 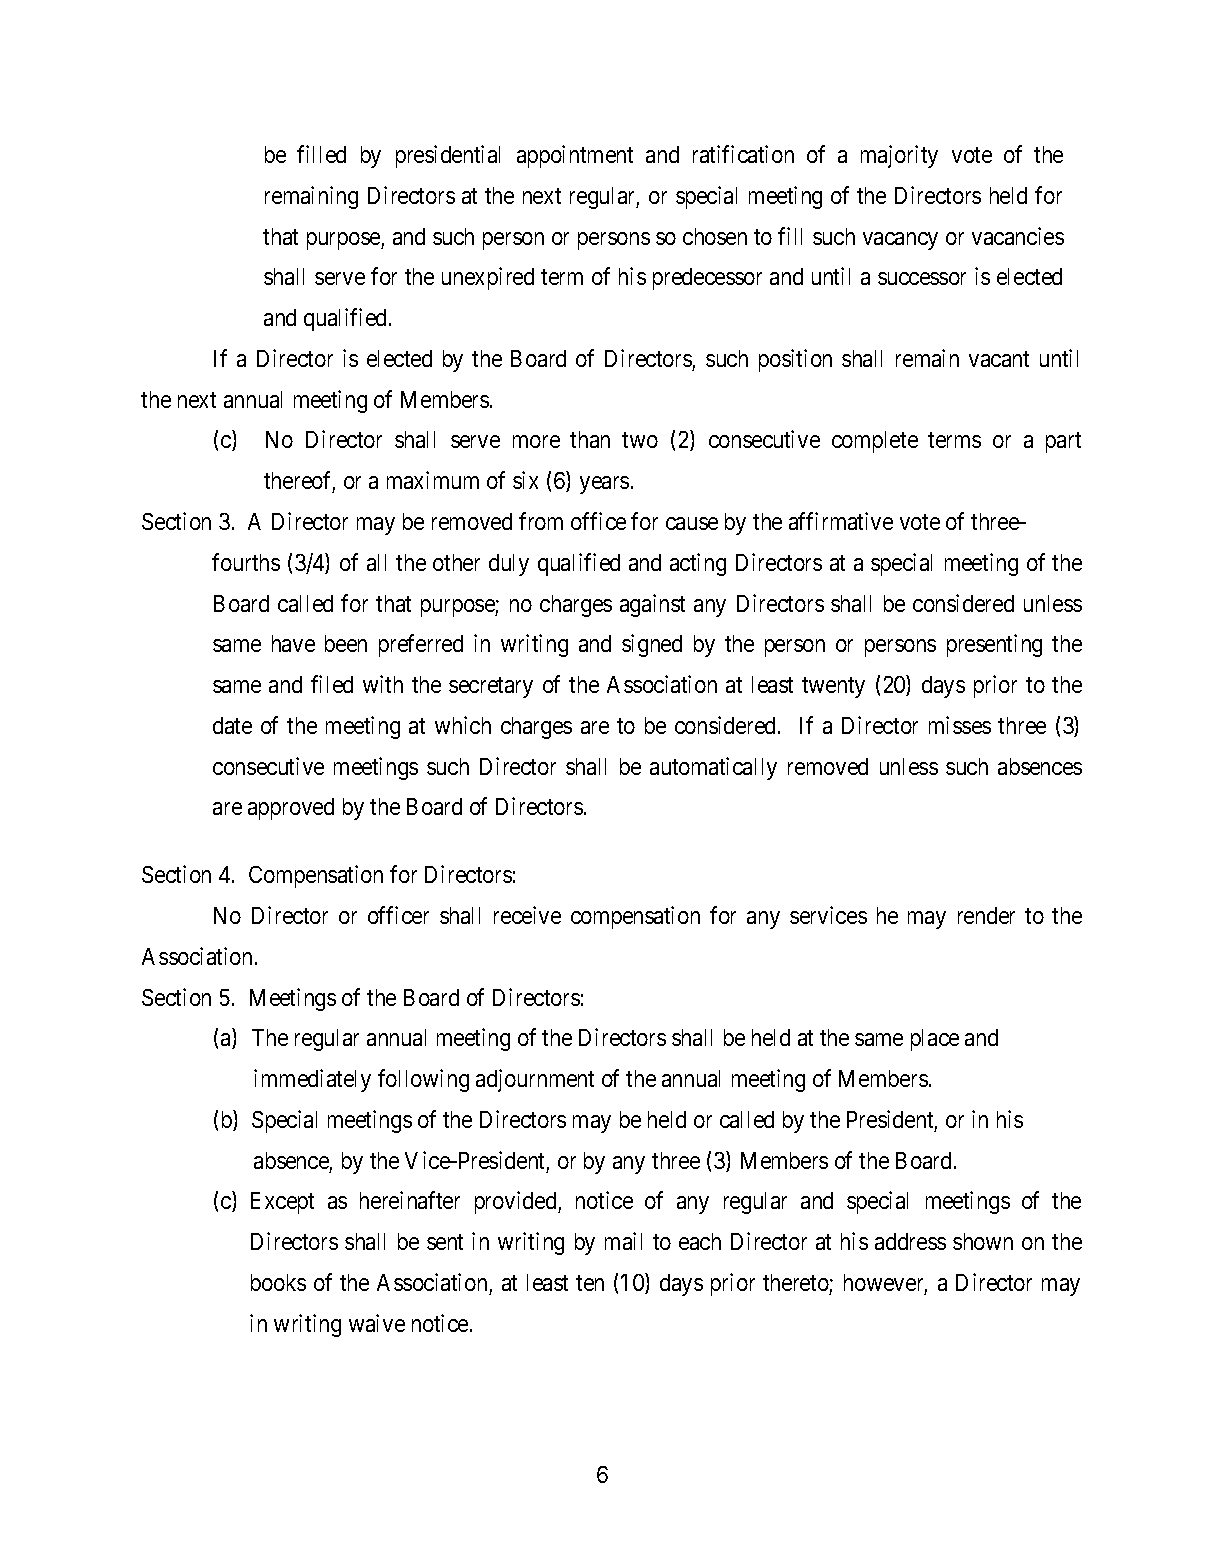 I want to click on filed, so click(x=332, y=684).
